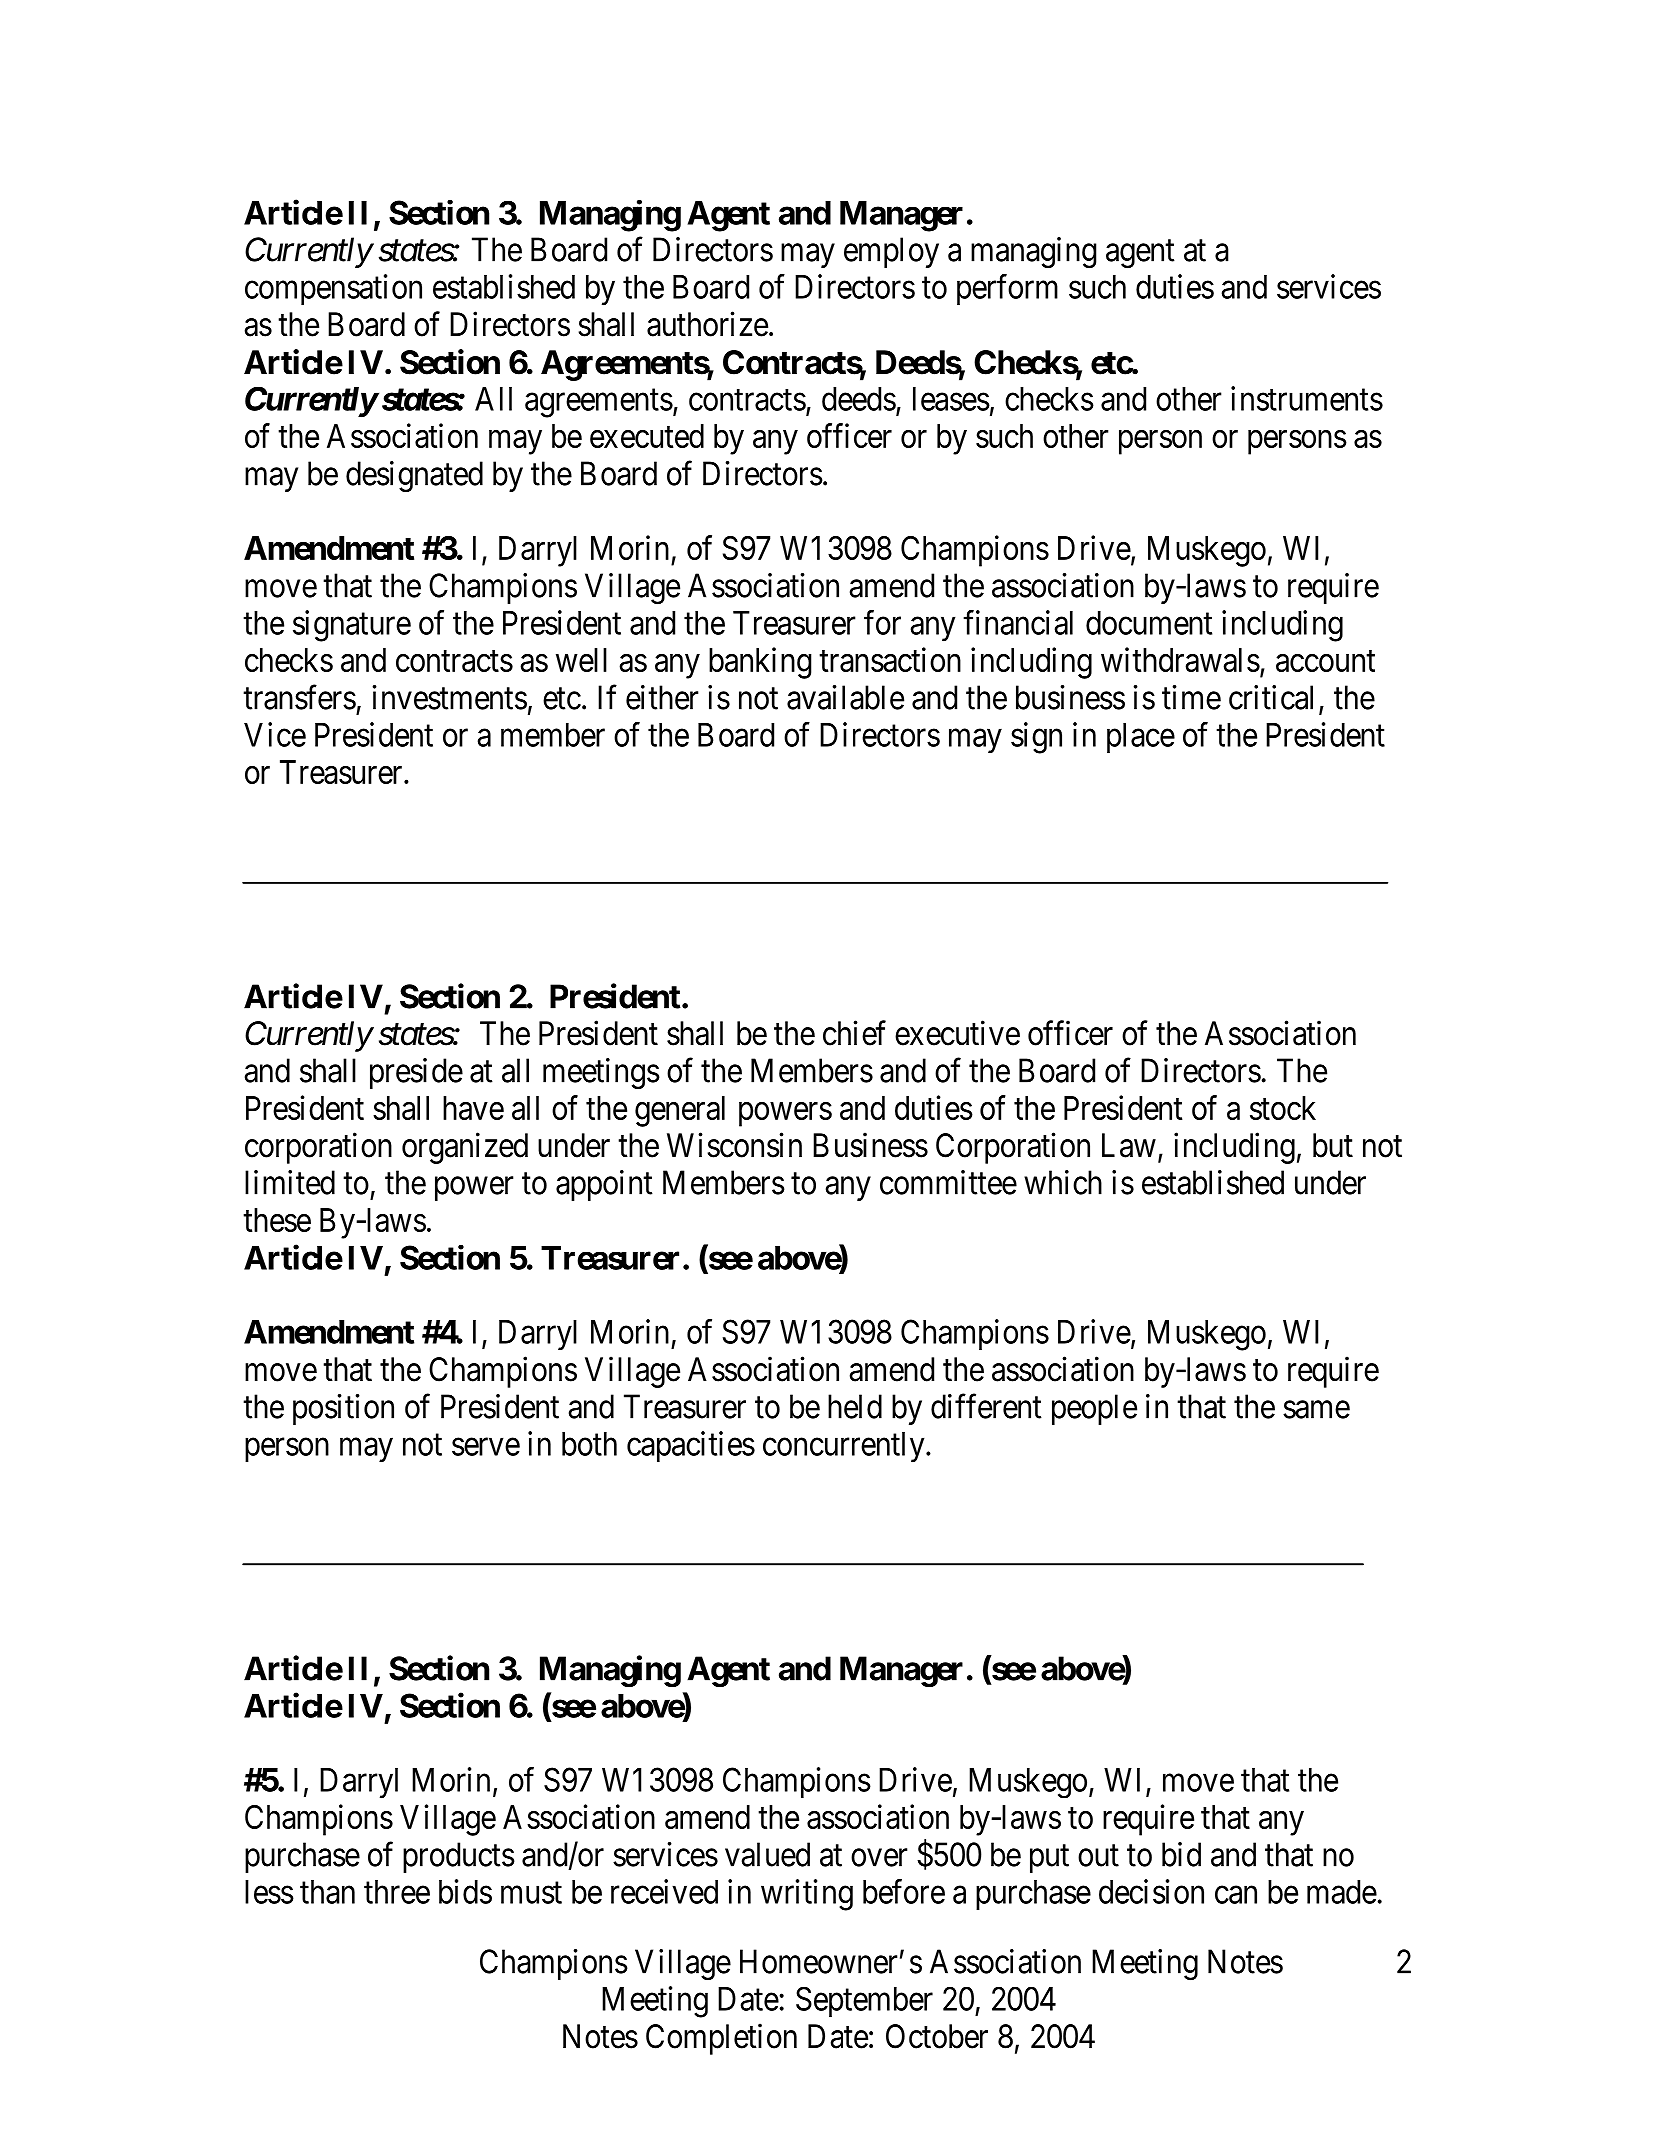  Describe the element at coordinates (397, 1892) in the screenshot. I see `three` at that location.
